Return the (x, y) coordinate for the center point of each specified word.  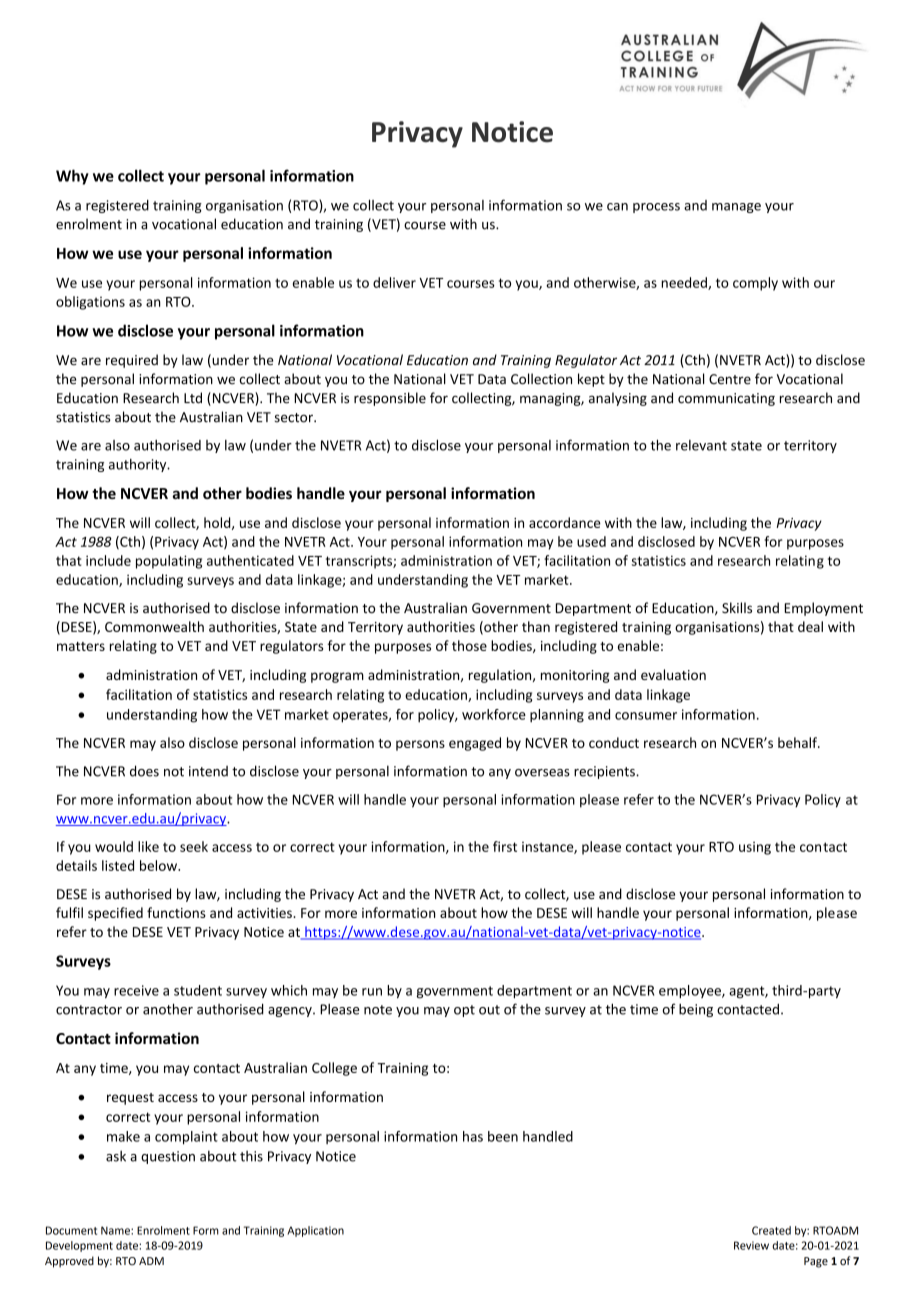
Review (751, 1245)
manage (736, 208)
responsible (390, 399)
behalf (798, 742)
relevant (701, 445)
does (144, 771)
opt (464, 1011)
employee (691, 992)
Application (315, 1231)
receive (136, 990)
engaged (475, 744)
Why (72, 177)
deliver (394, 282)
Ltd (193, 398)
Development (79, 1246)
